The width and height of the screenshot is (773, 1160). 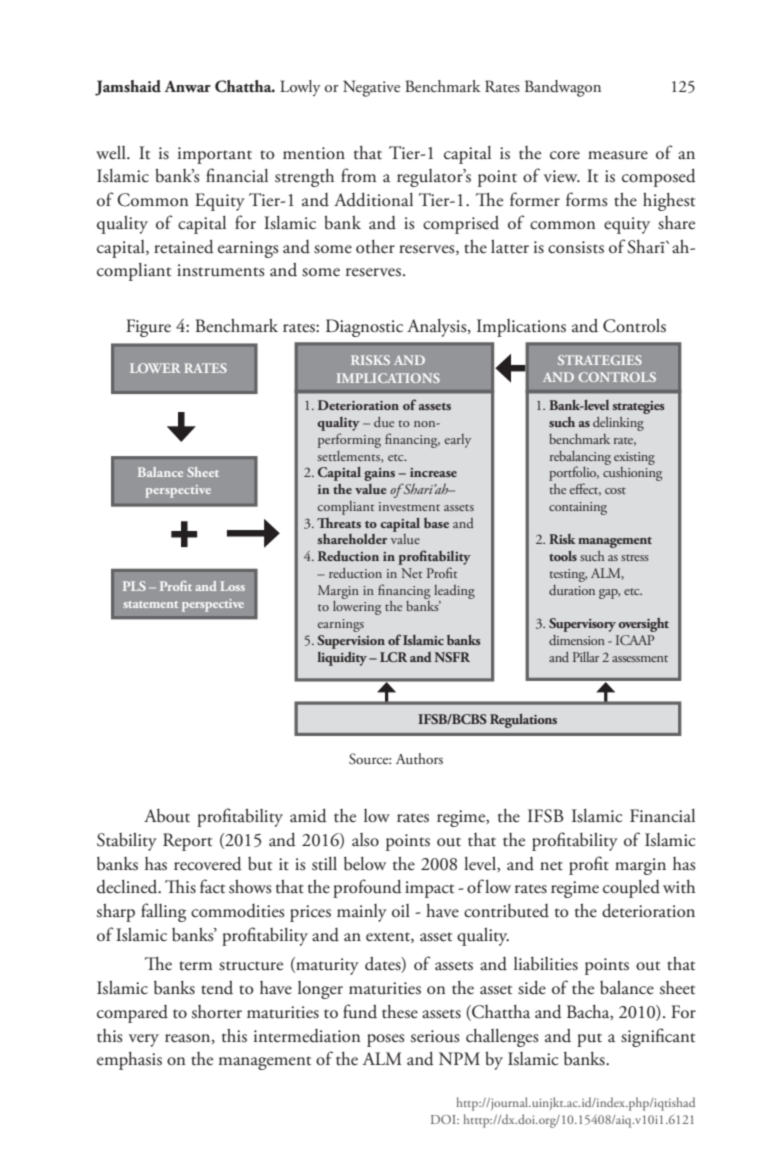 I want to click on leading, so click(x=454, y=592).
